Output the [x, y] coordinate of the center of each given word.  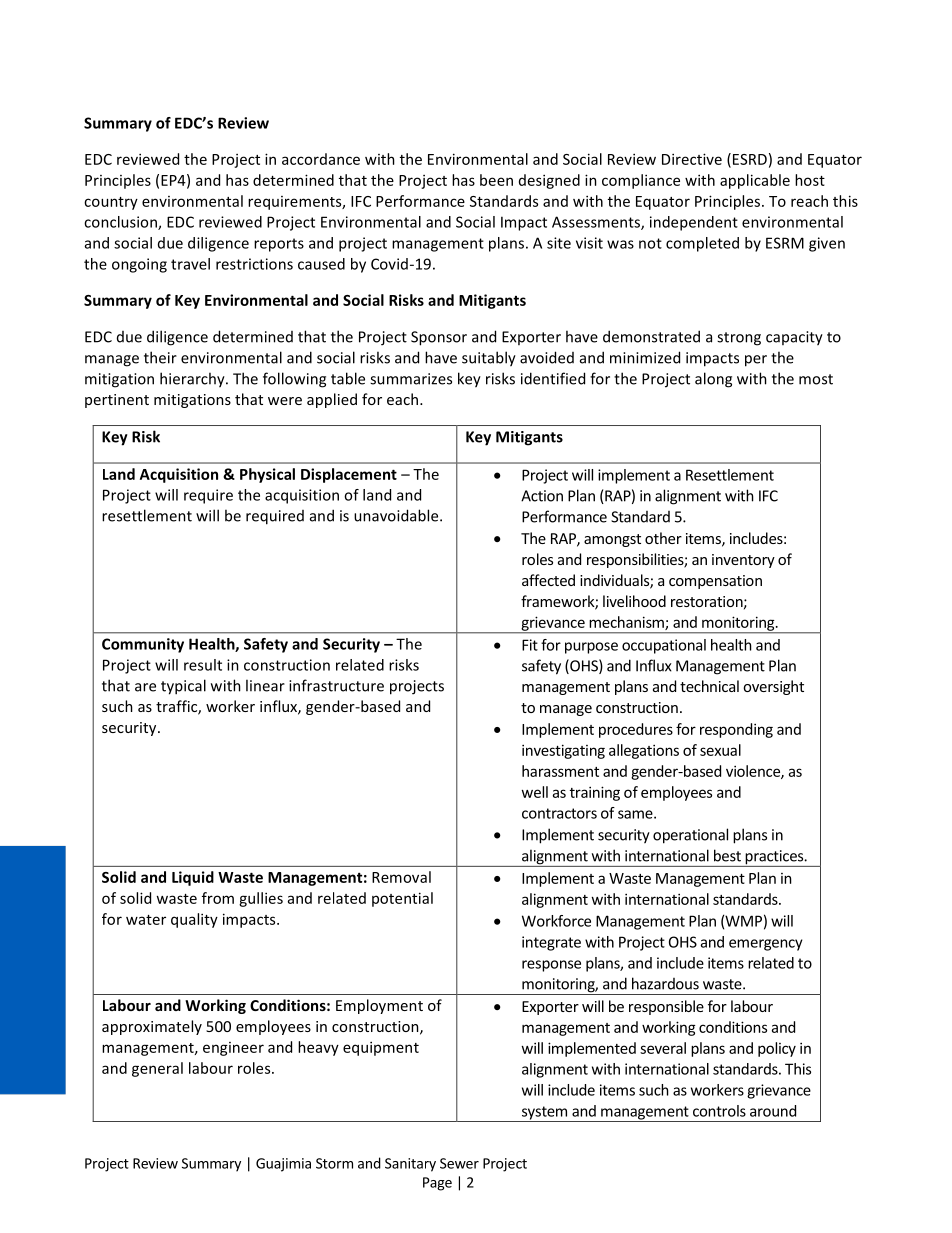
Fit [530, 645]
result [203, 665]
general [157, 1069]
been [496, 180]
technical [709, 686]
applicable [755, 181]
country [111, 203]
